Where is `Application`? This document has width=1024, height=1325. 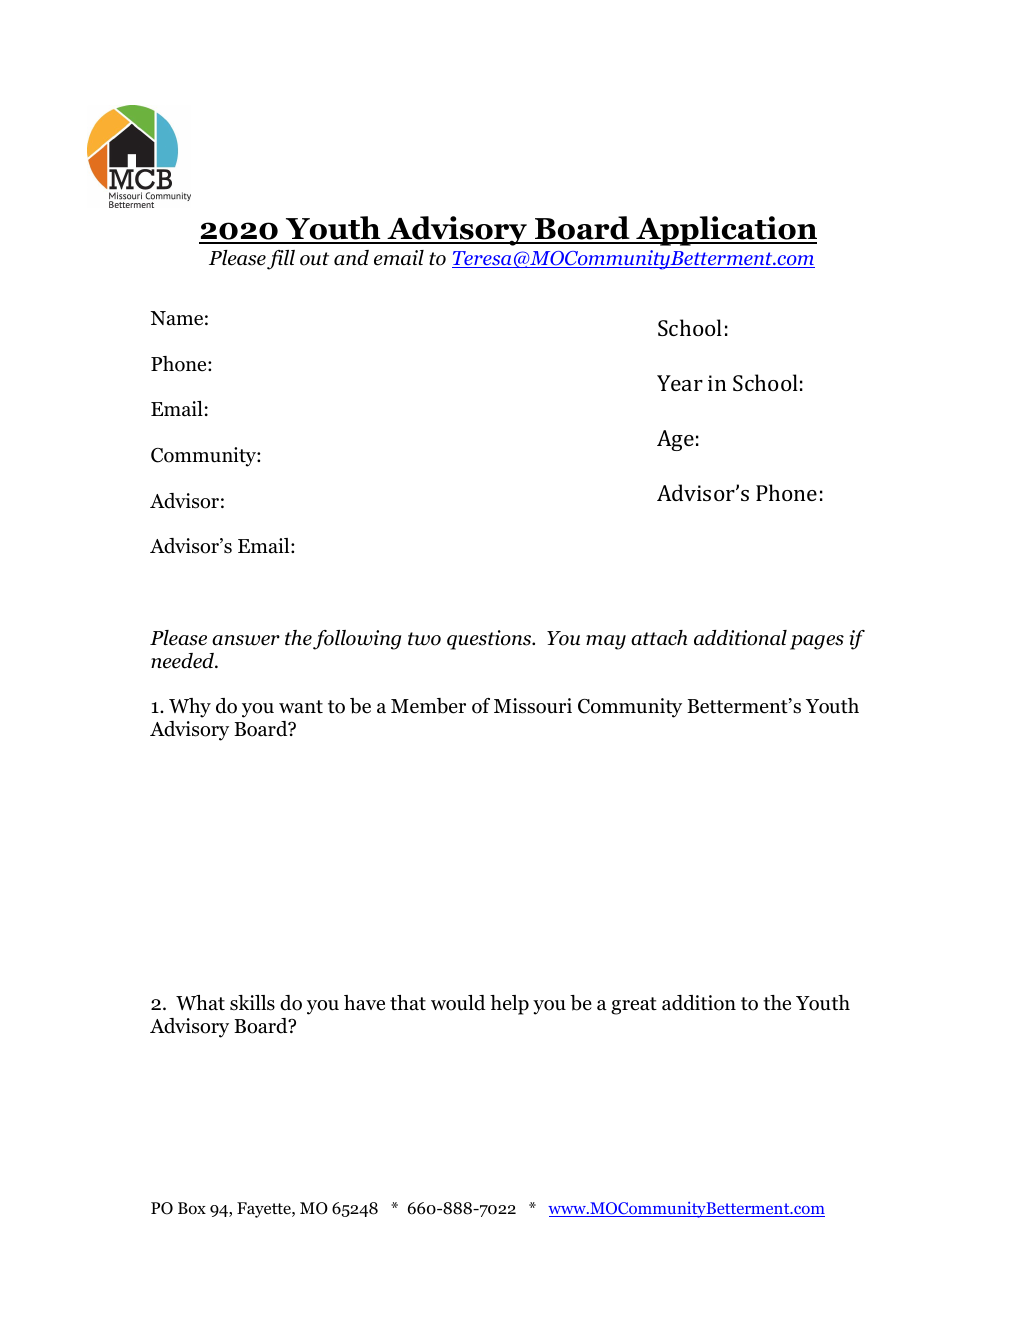
Application is located at coordinates (725, 231).
